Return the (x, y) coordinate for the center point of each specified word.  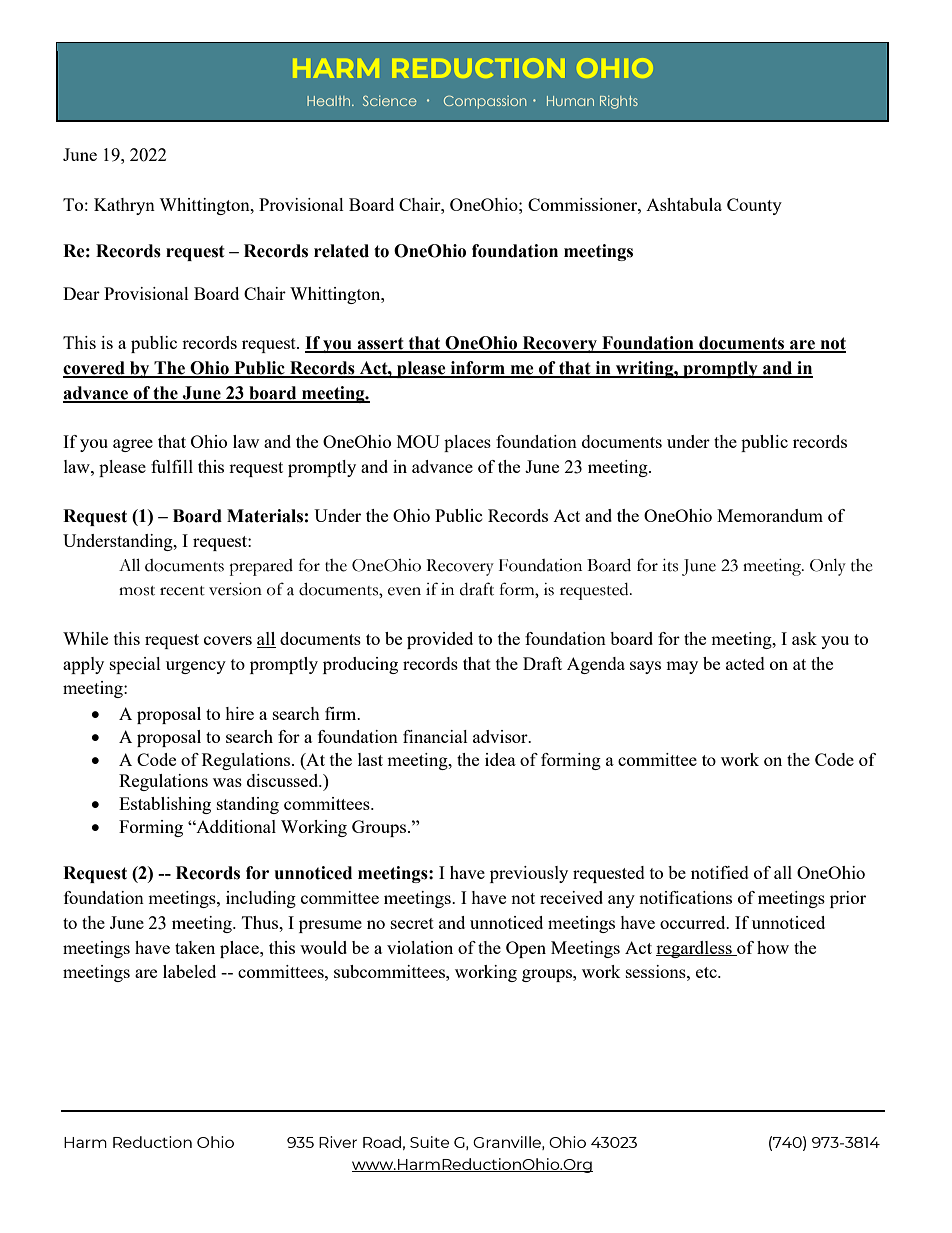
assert (380, 344)
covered (95, 369)
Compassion (485, 102)
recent (182, 591)
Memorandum (770, 515)
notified (720, 872)
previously (529, 874)
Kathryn (124, 206)
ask (804, 638)
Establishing (165, 805)
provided (440, 640)
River (338, 1142)
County (754, 206)
